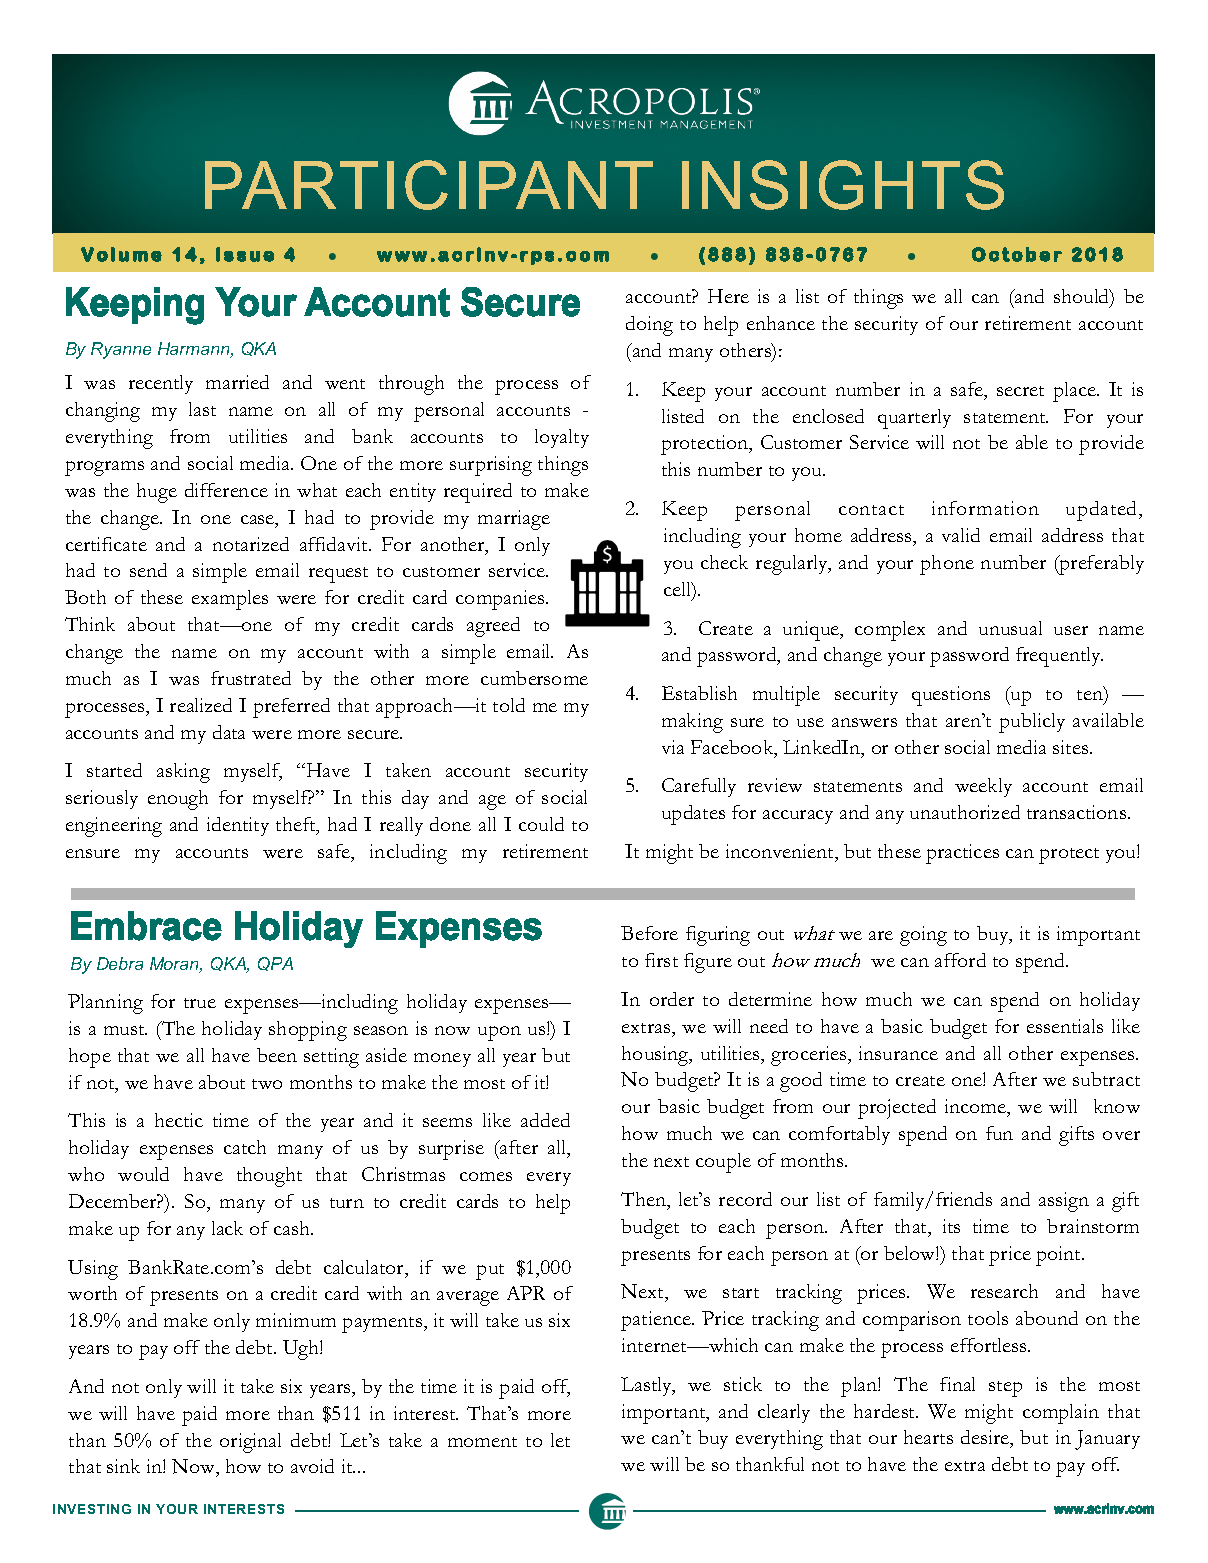 The width and height of the screenshot is (1208, 1563). Describe the element at coordinates (962, 854) in the screenshot. I see `practices` at that location.
